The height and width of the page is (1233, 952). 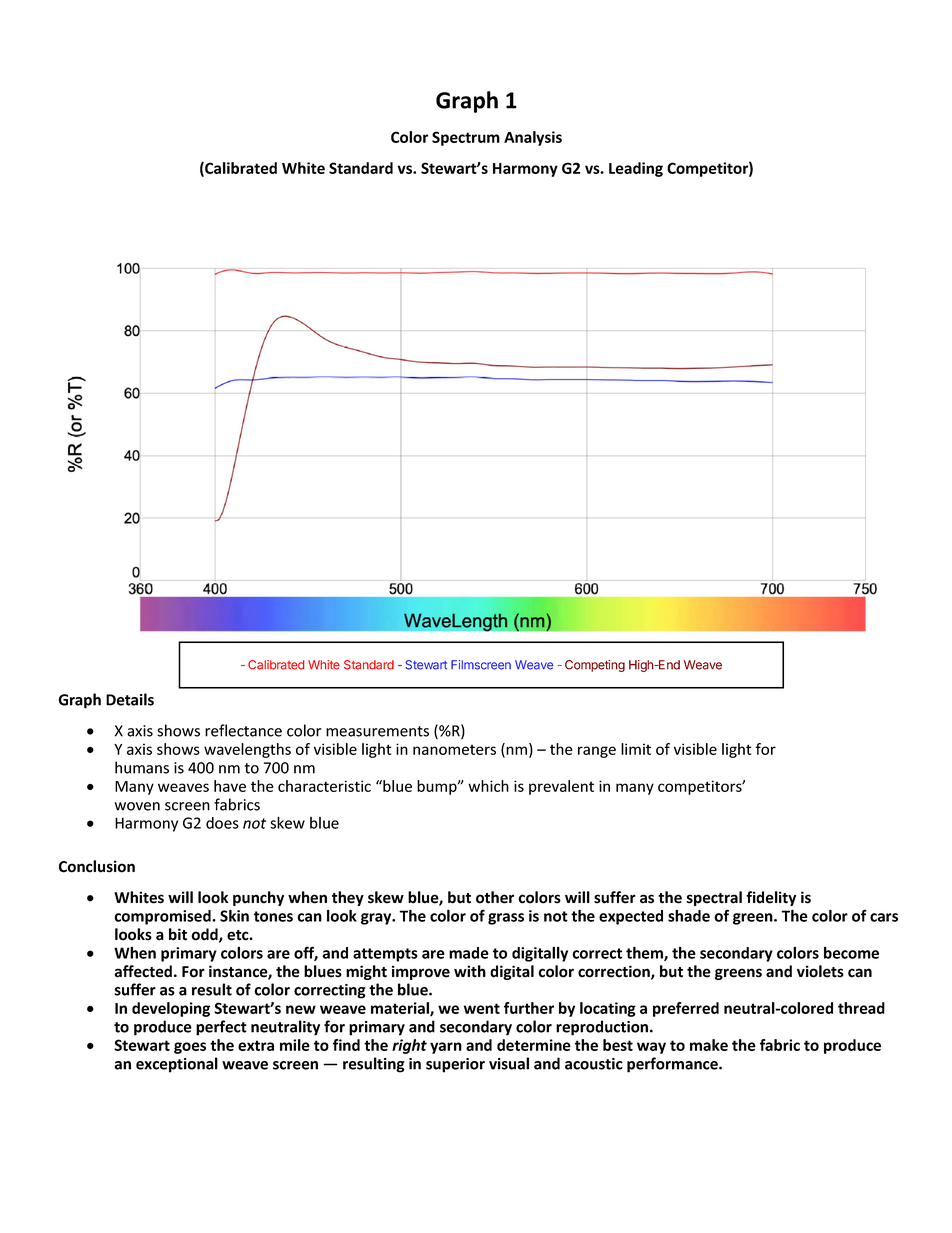 What do you see at coordinates (466, 138) in the page?
I see `Spectrum` at bounding box center [466, 138].
